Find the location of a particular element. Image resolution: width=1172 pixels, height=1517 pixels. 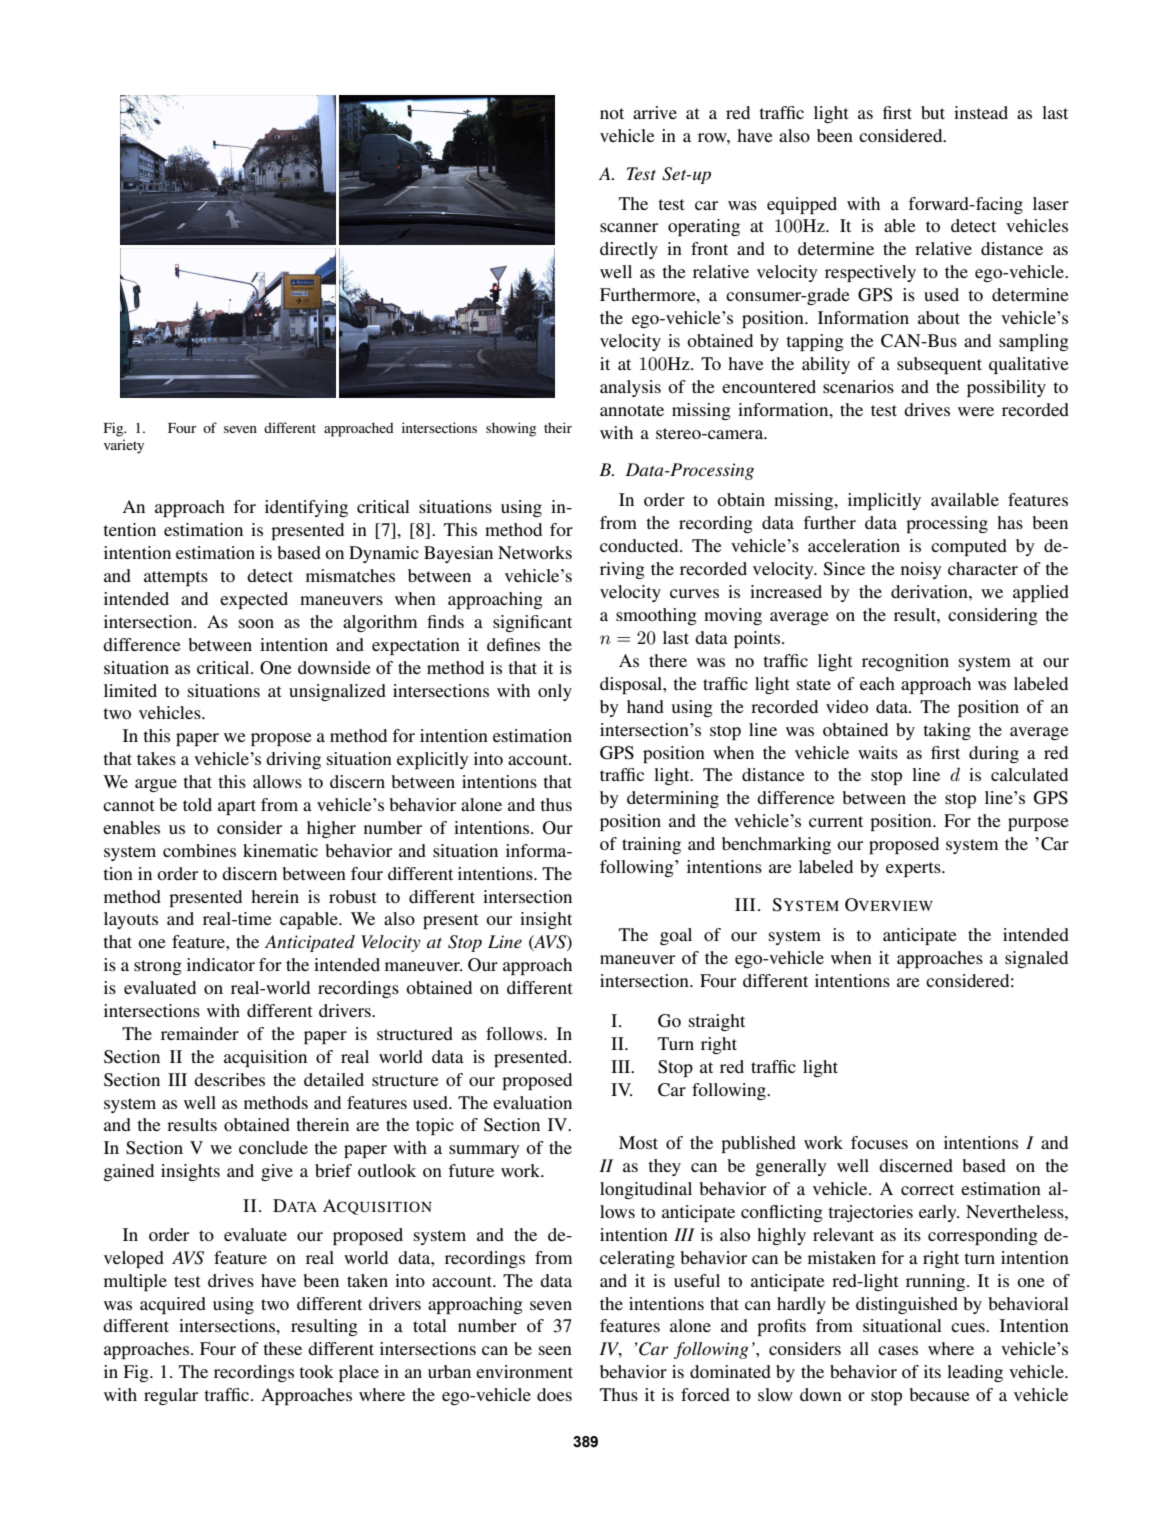

but is located at coordinates (933, 112).
